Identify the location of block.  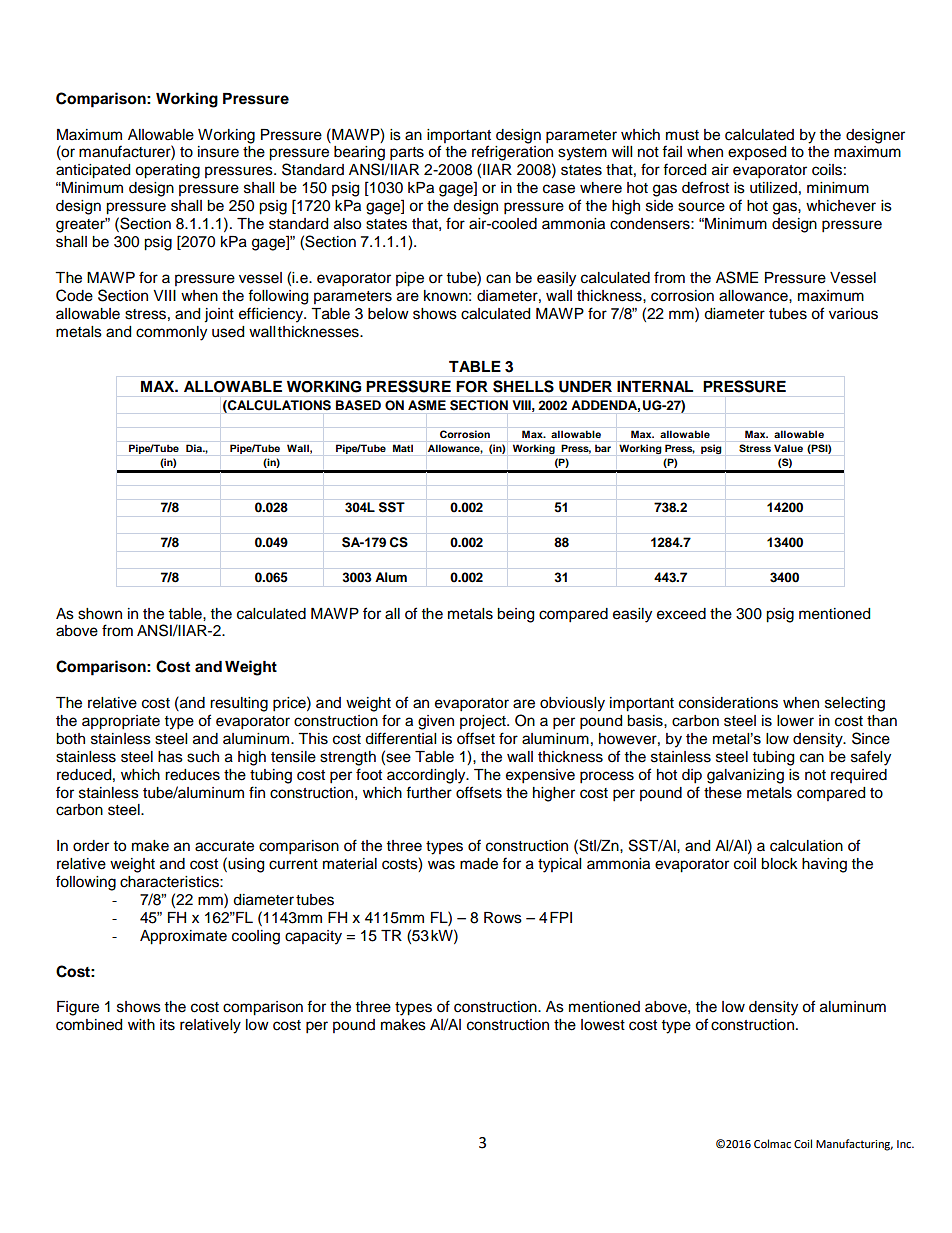
(779, 864).
